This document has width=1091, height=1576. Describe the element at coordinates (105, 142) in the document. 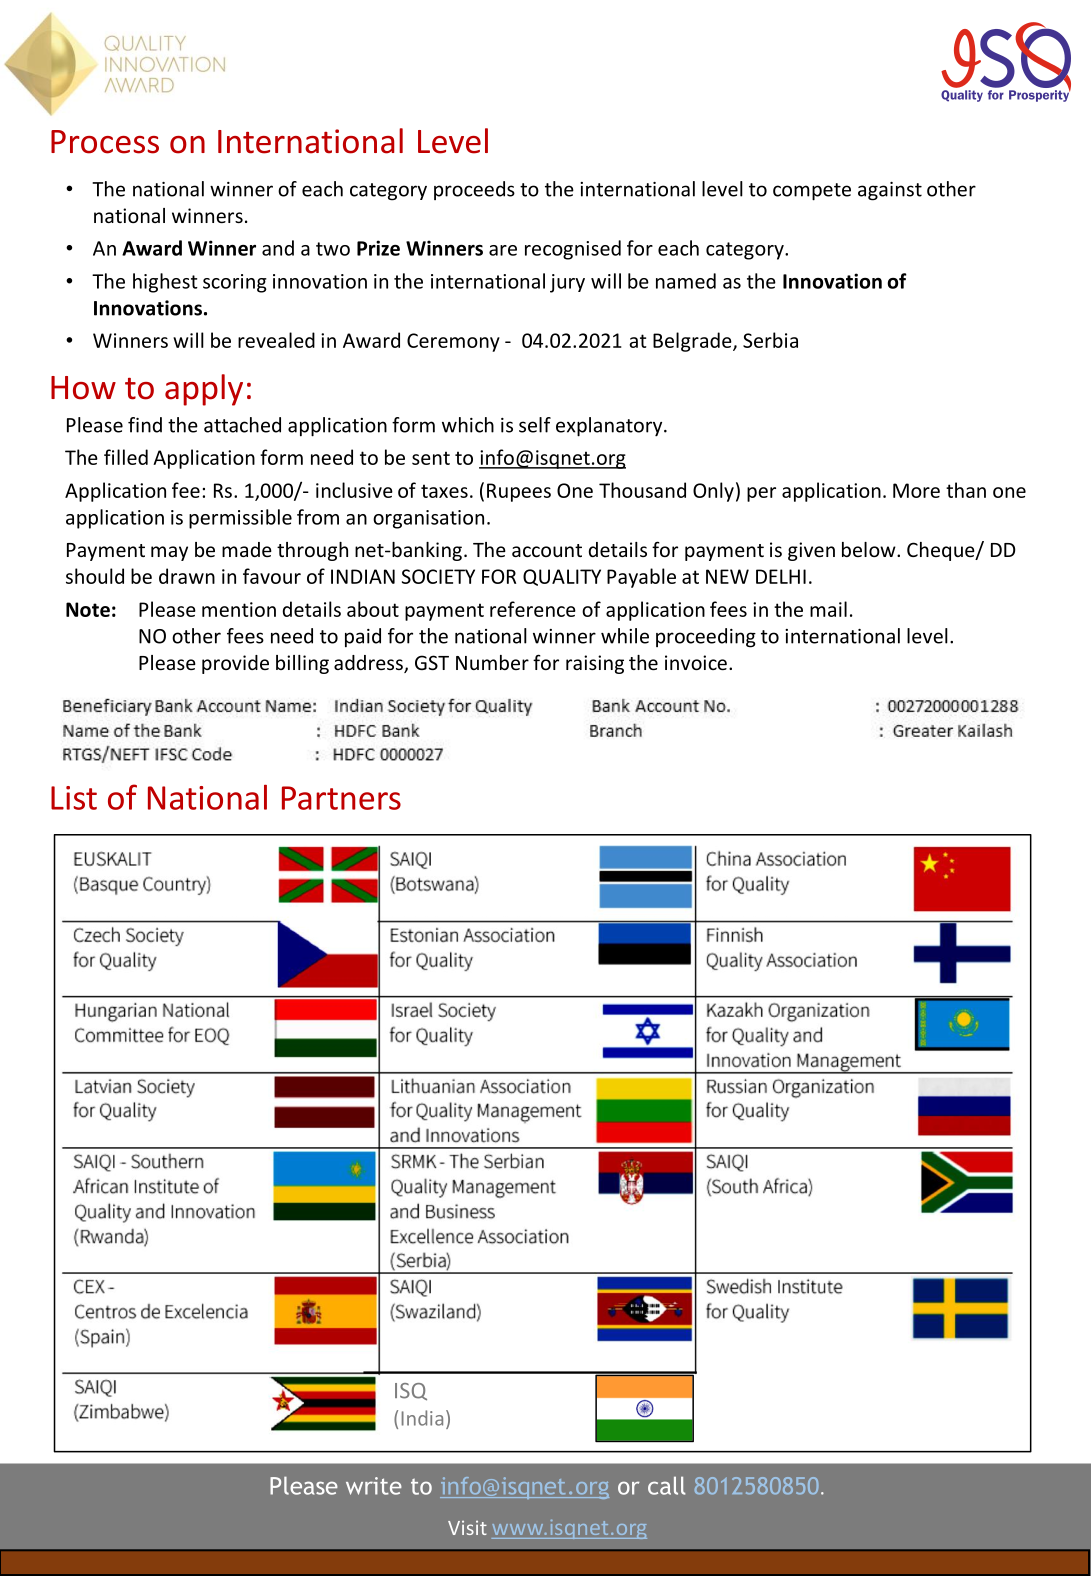

I see `Process` at that location.
